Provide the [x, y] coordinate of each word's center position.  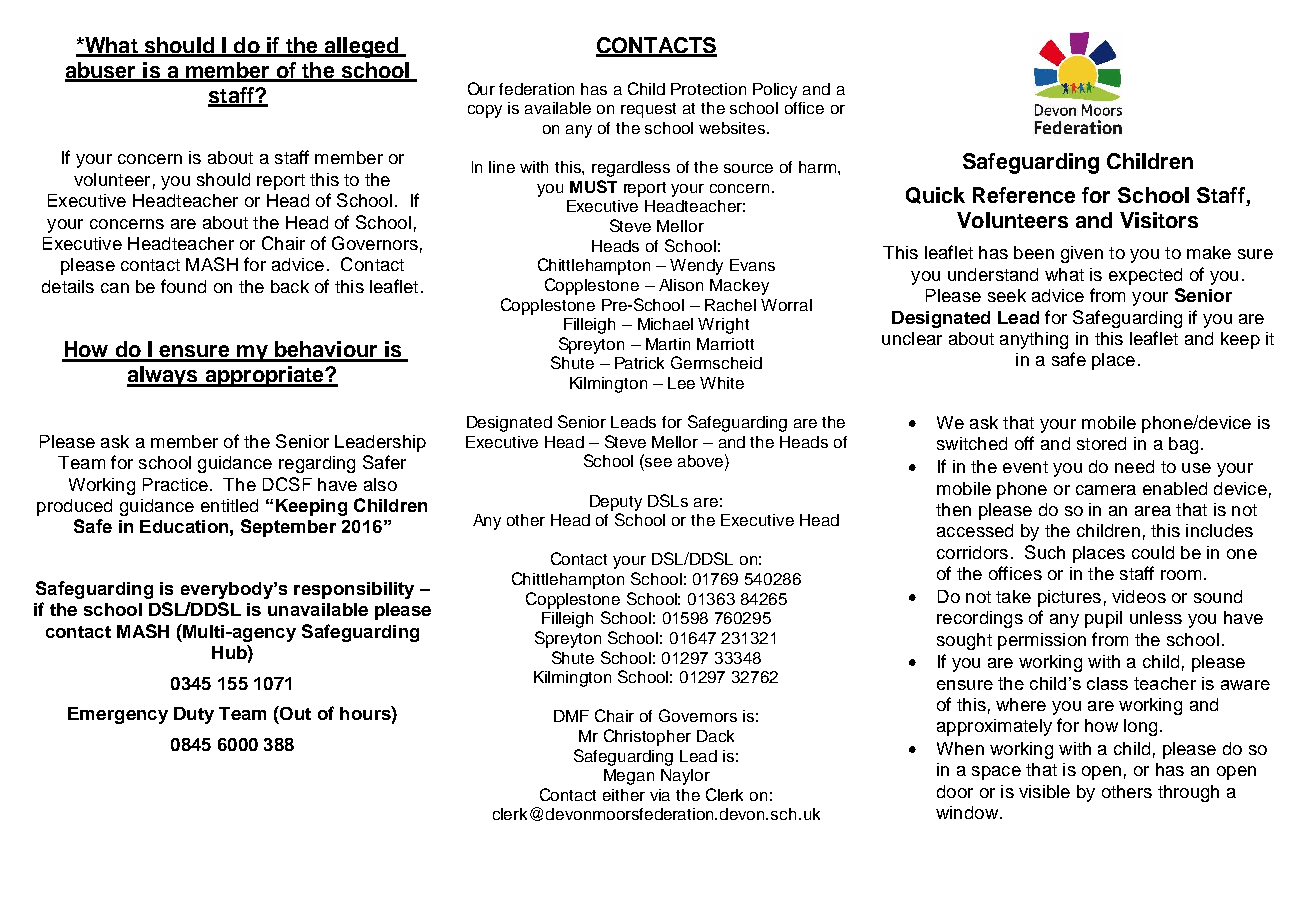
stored [1101, 443]
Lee [681, 383]
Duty [194, 715]
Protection [708, 89]
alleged [361, 47]
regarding [317, 464]
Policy [775, 91]
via [660, 795]
